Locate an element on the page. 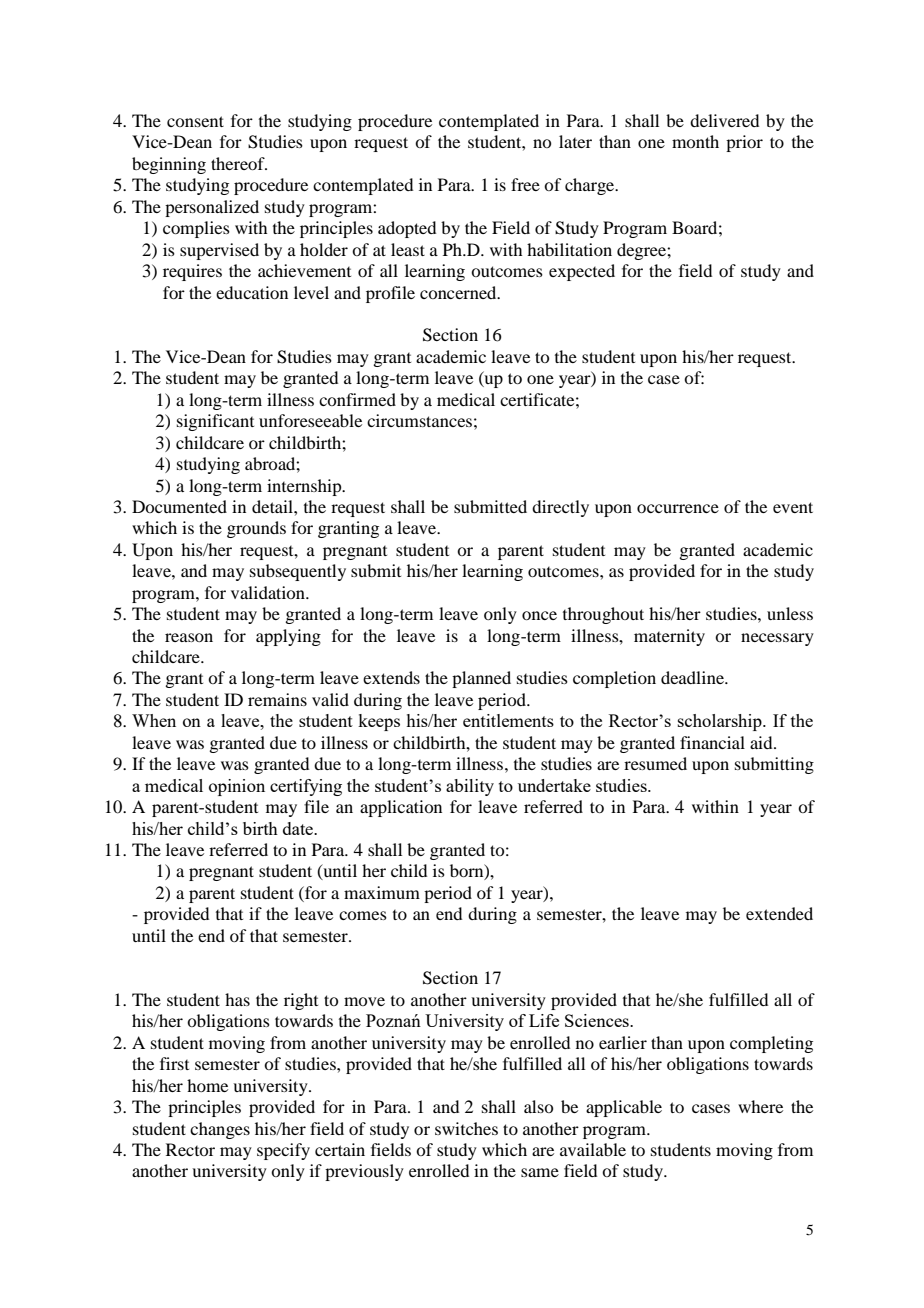  planned is located at coordinates (481, 679).
